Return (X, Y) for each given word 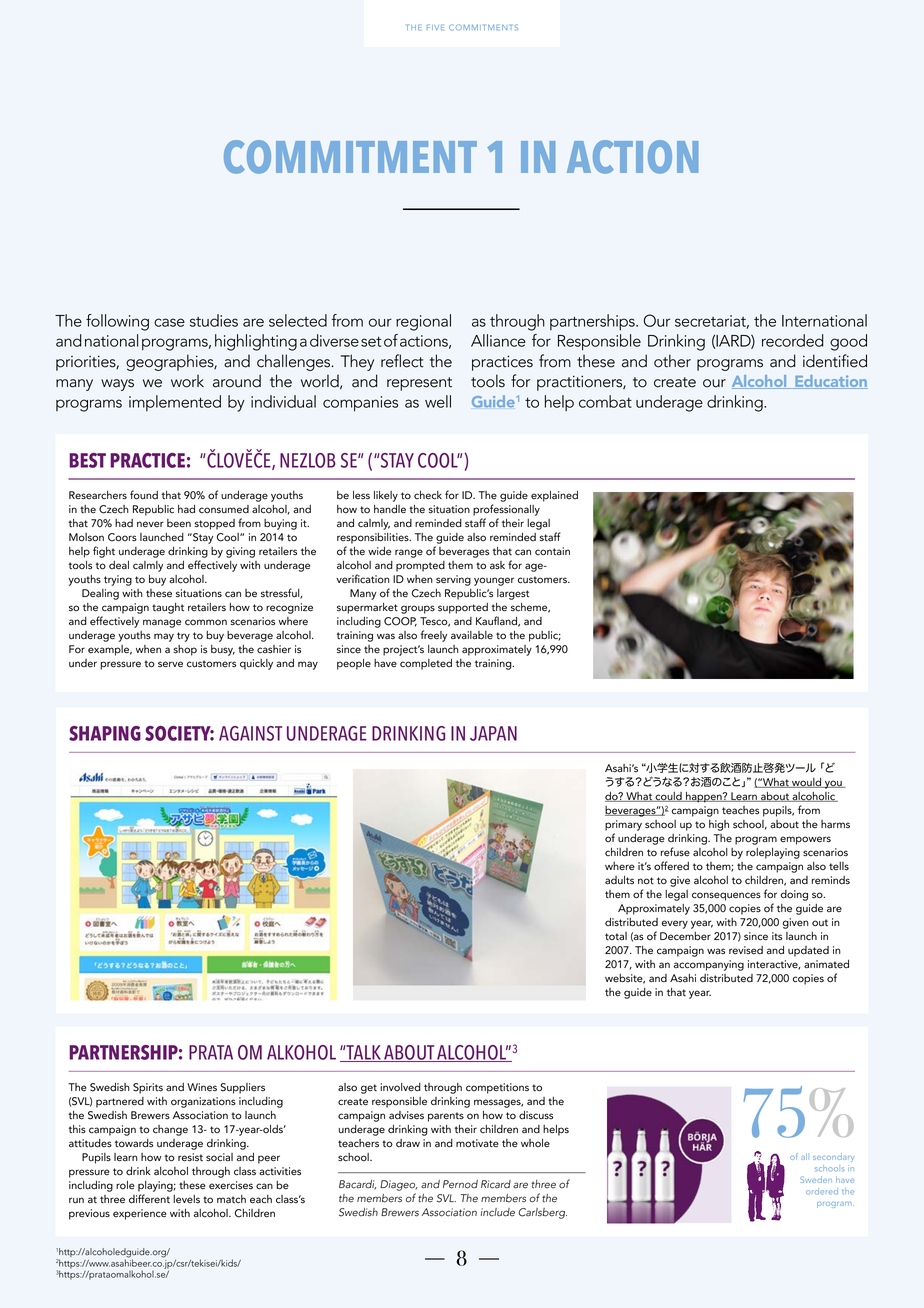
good (848, 342)
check (428, 495)
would (806, 783)
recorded (793, 340)
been (179, 523)
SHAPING (105, 733)
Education (830, 382)
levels (186, 1199)
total (616, 936)
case (169, 322)
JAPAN (493, 733)
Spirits (148, 1088)
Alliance (498, 340)
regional (423, 322)
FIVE (435, 27)
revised (746, 950)
